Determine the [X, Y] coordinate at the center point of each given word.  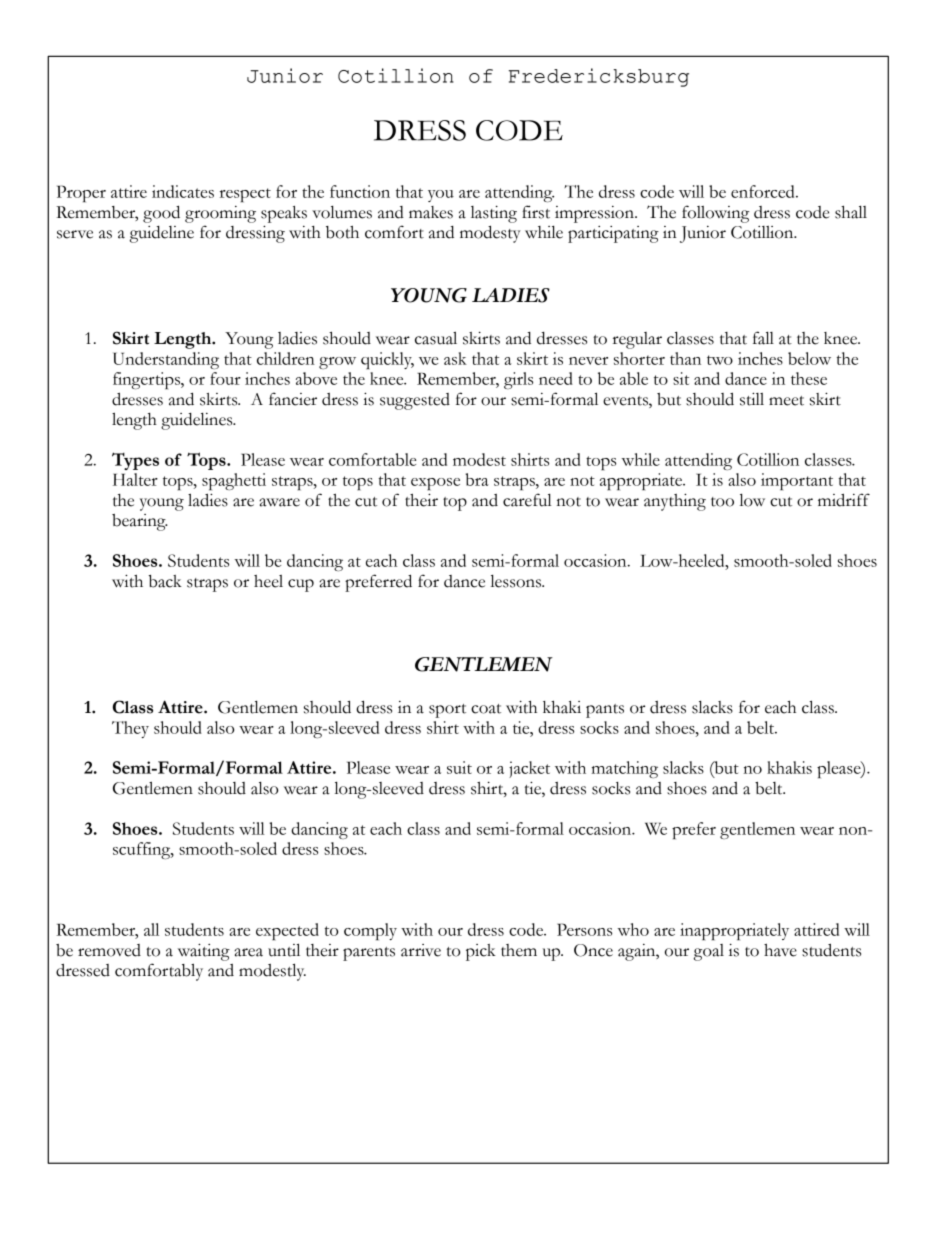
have [780, 950]
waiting [204, 952]
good [161, 214]
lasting [494, 214]
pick [481, 952]
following [715, 214]
